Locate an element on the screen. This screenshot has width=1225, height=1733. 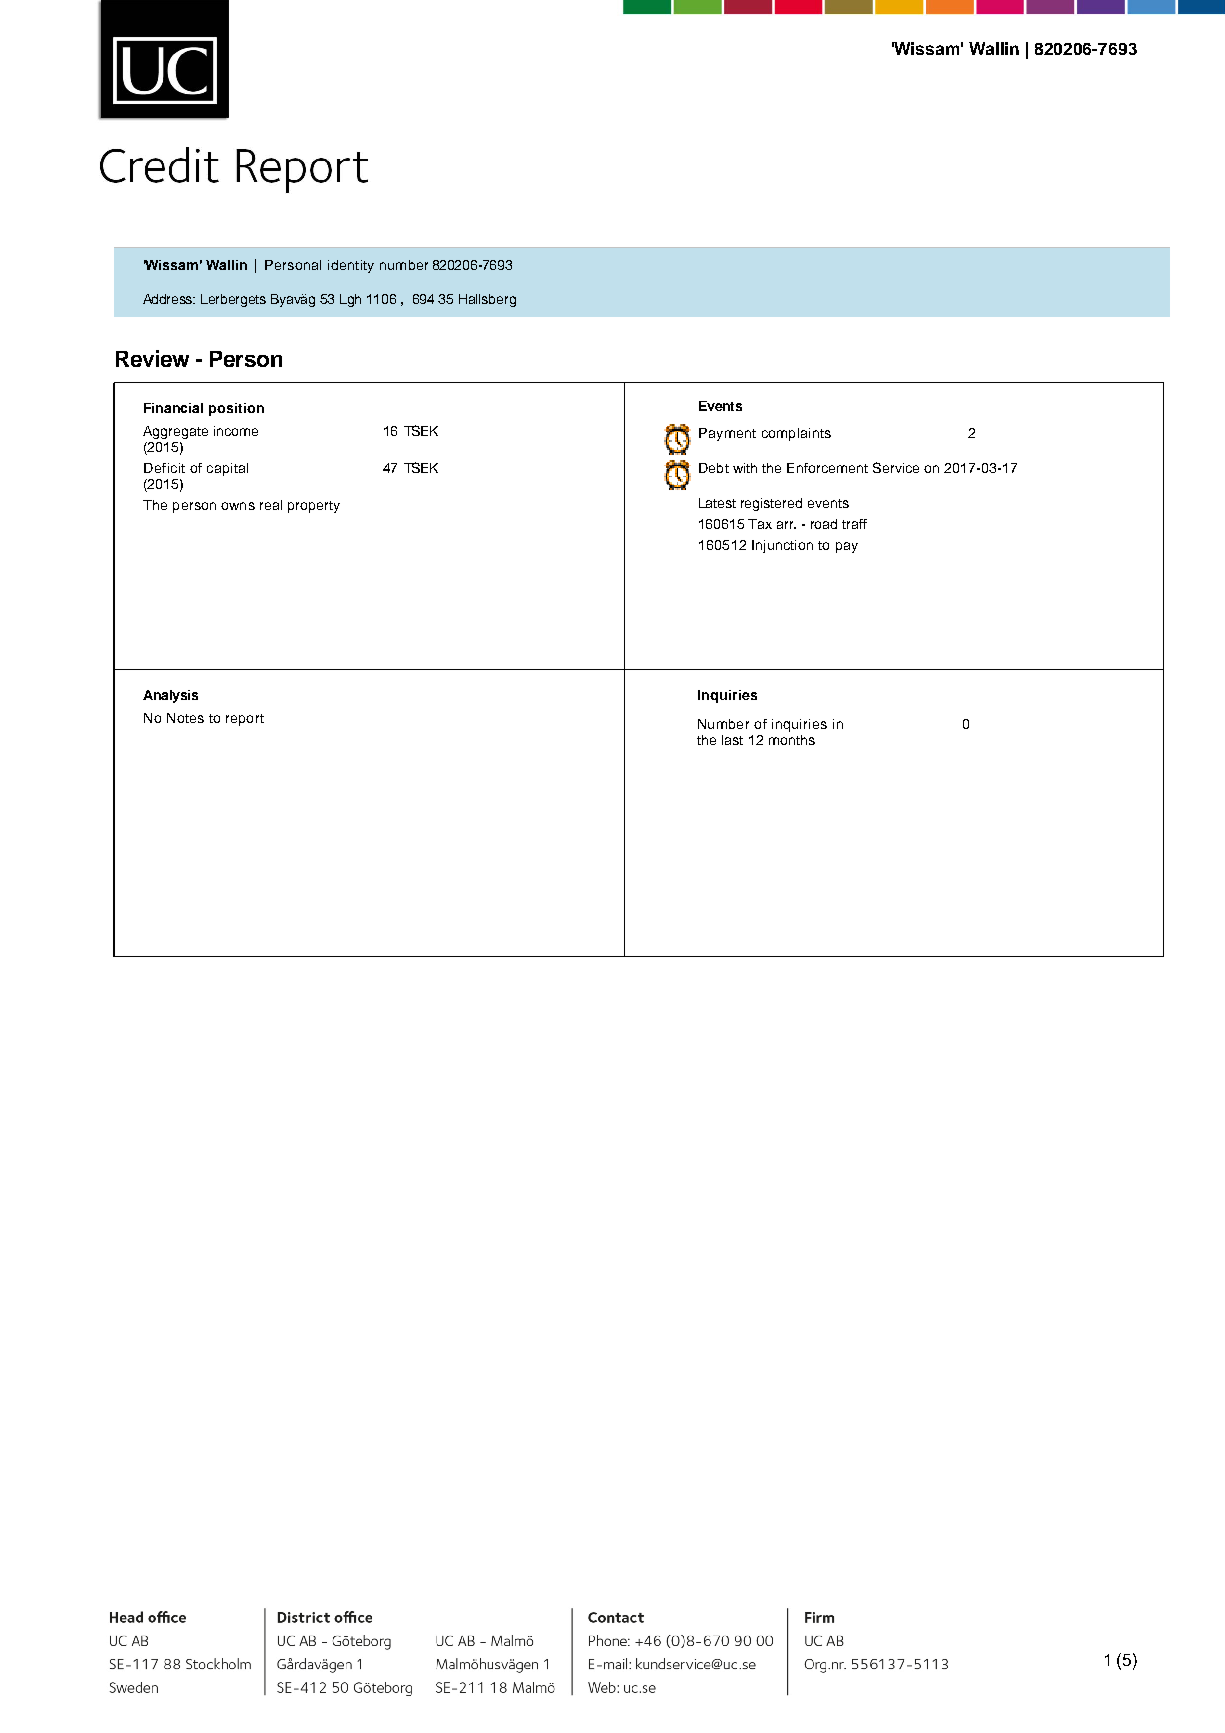
Injunction is located at coordinates (782, 546).
